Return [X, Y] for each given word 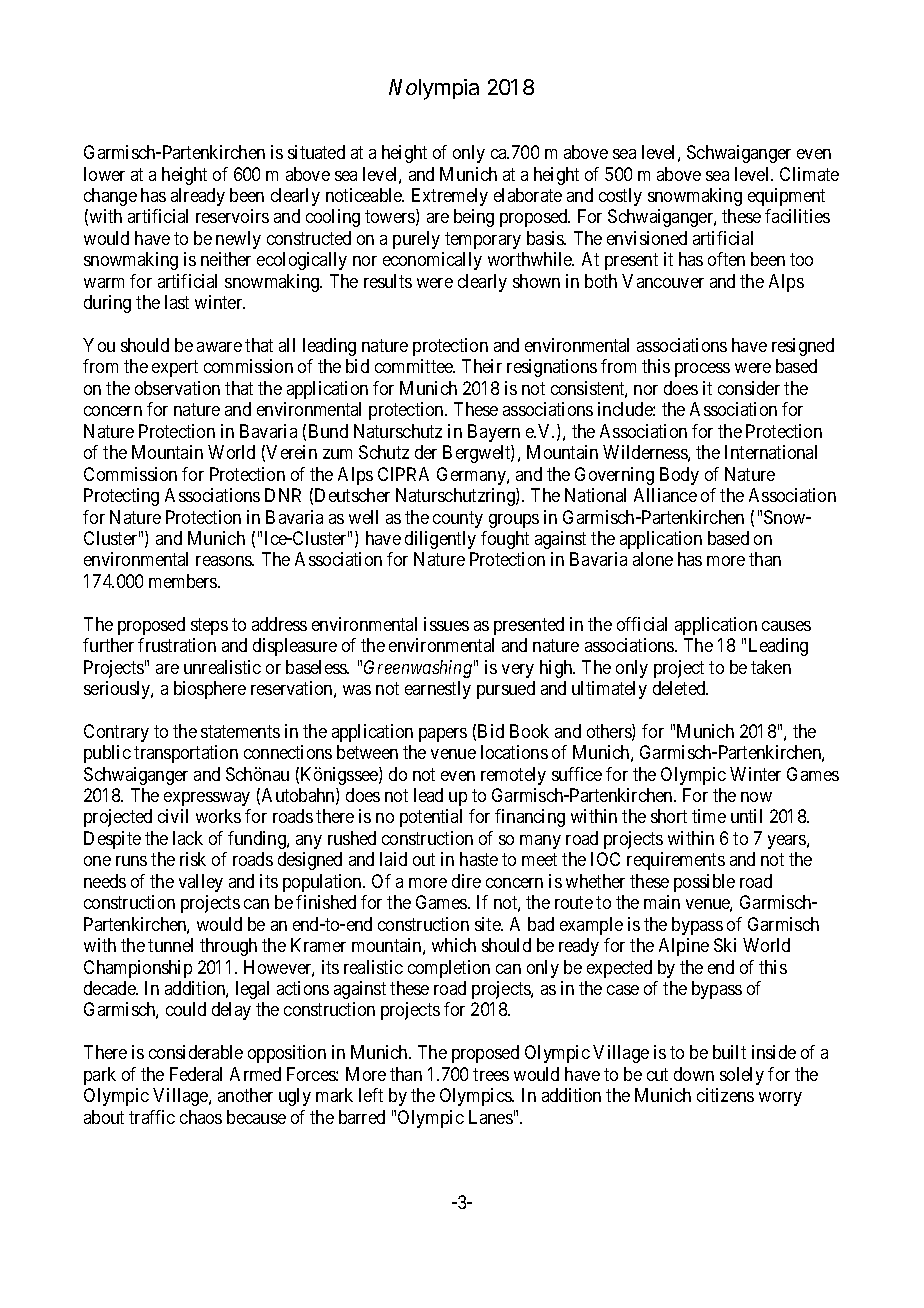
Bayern [494, 433]
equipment [786, 197]
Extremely [450, 197]
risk [193, 859]
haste [479, 859]
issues [446, 624]
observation [177, 388]
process [702, 370]
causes [786, 626]
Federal [196, 1074]
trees [491, 1074]
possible [704, 883]
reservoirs [232, 216]
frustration [177, 645]
